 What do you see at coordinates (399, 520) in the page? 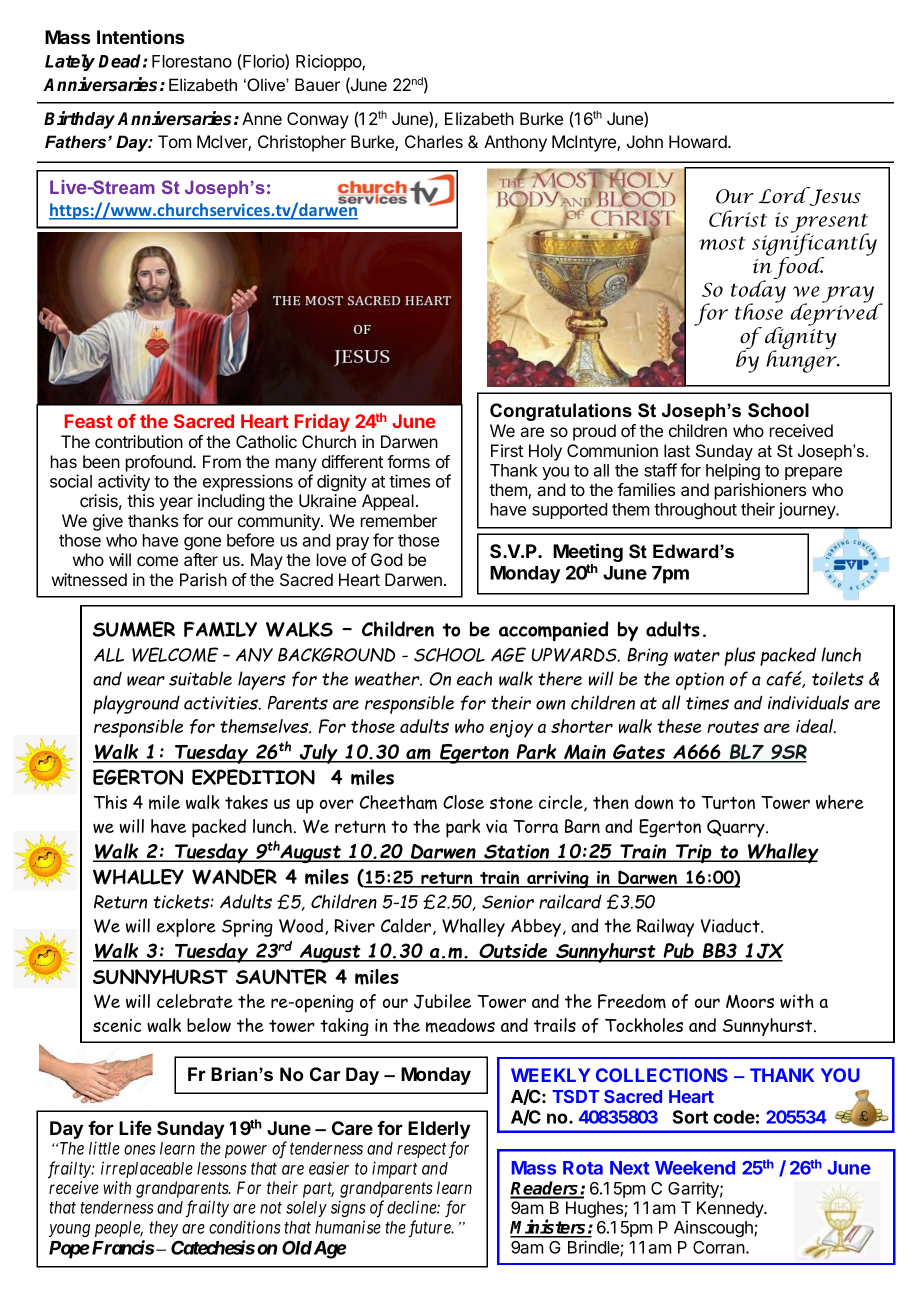
I see `remember` at bounding box center [399, 520].
